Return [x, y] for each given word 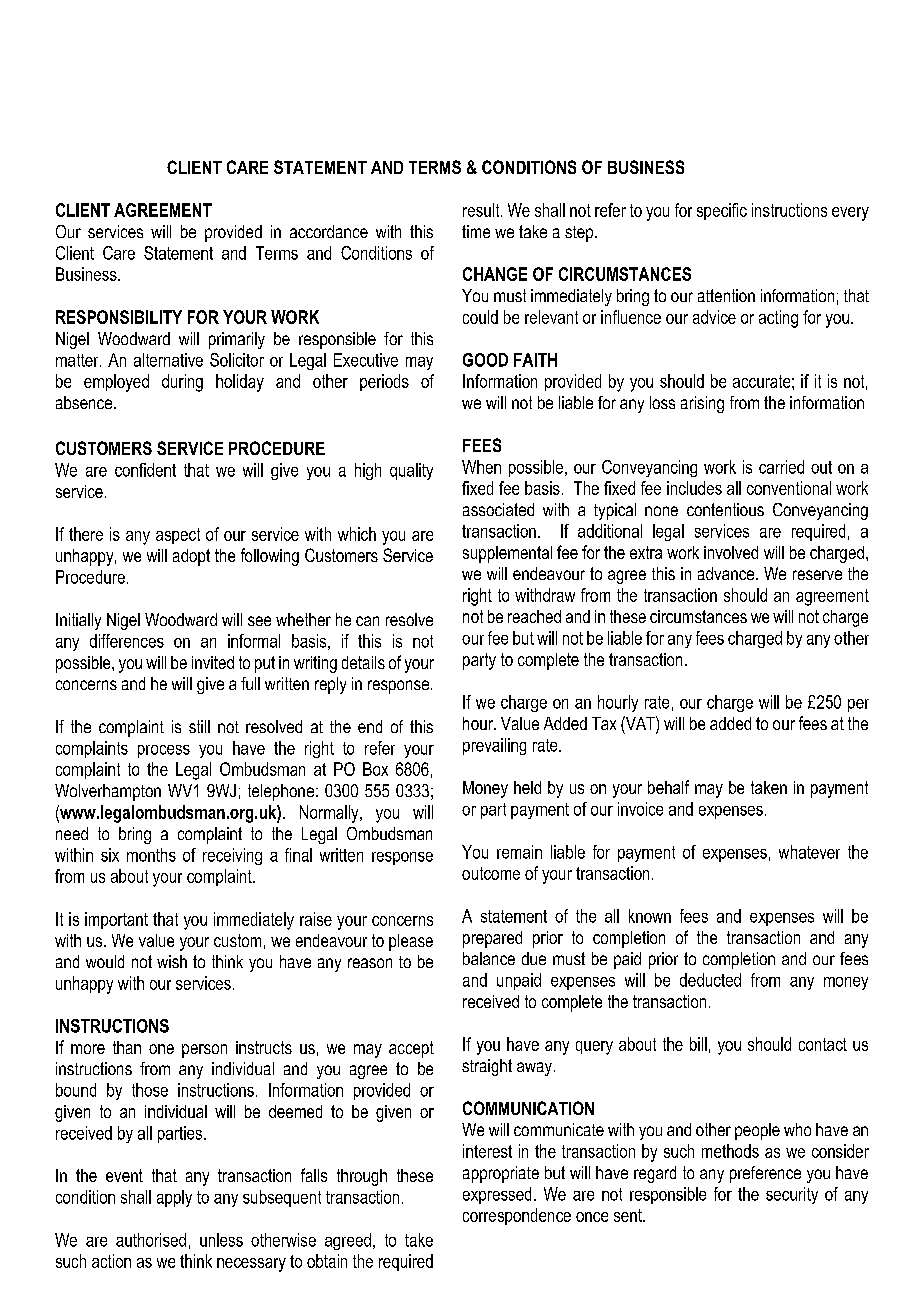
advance [727, 573]
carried [781, 467]
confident [145, 470]
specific [722, 211]
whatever [809, 852]
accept [411, 1049]
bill [698, 1044]
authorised [151, 1240]
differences [127, 641]
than [127, 1047]
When [481, 467]
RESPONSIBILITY [119, 317]
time [476, 231]
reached [534, 616]
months [151, 855]
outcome [491, 873]
